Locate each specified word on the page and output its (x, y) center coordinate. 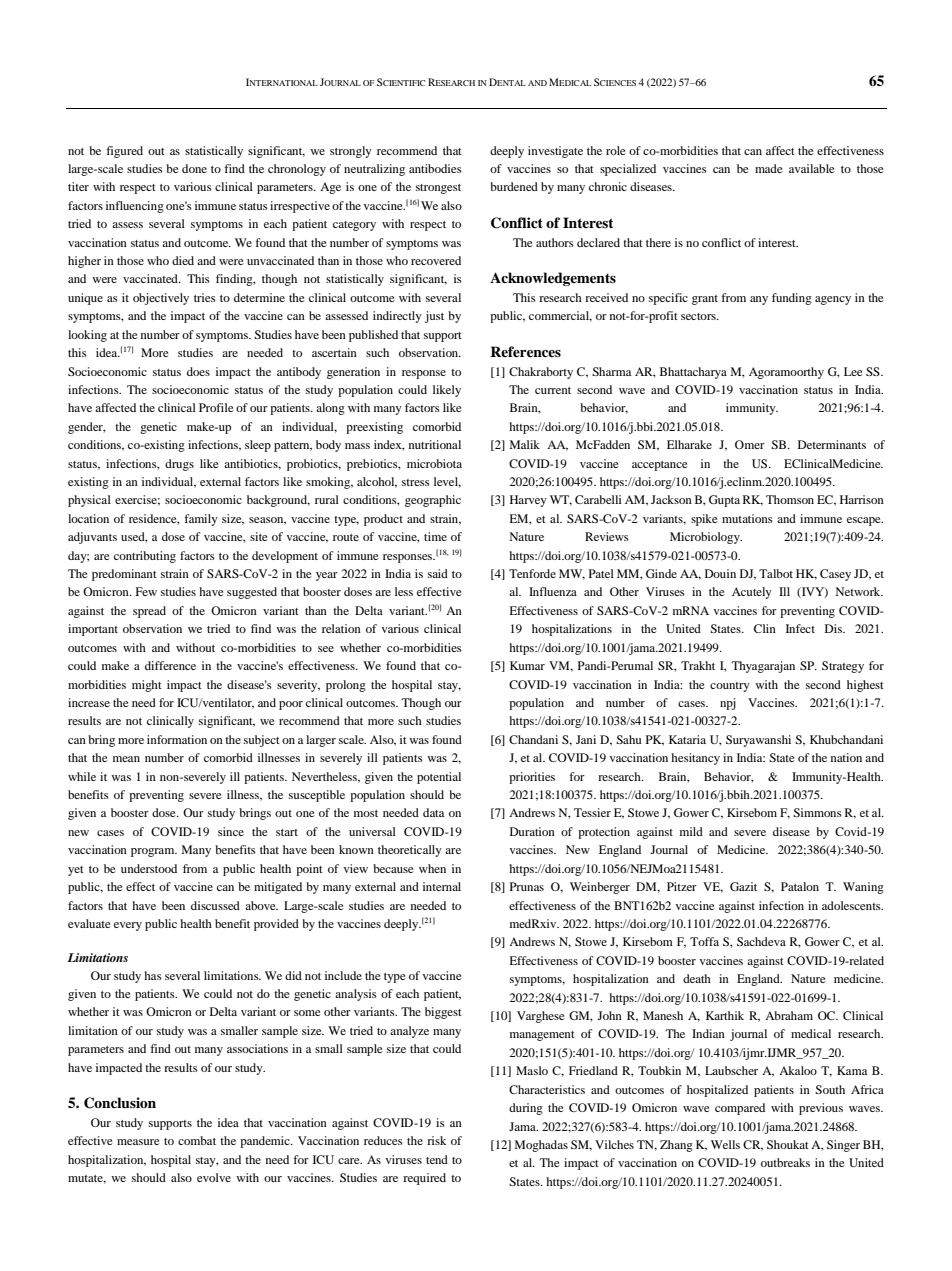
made (769, 168)
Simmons (817, 812)
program (154, 852)
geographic (433, 501)
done (194, 168)
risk (436, 1140)
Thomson (790, 499)
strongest (438, 189)
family (201, 520)
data (433, 812)
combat (197, 1140)
